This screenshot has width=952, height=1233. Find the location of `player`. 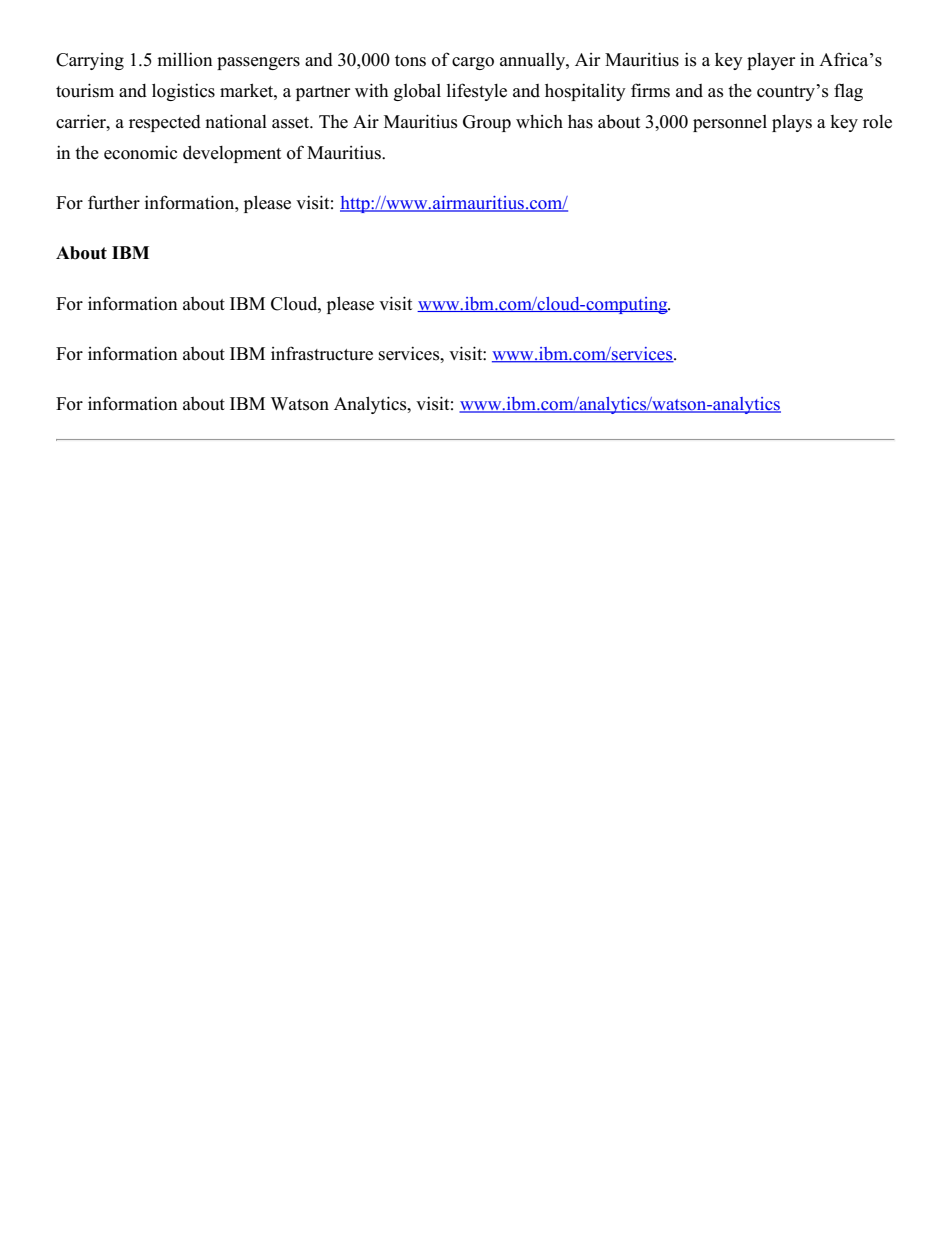

player is located at coordinates (771, 61).
